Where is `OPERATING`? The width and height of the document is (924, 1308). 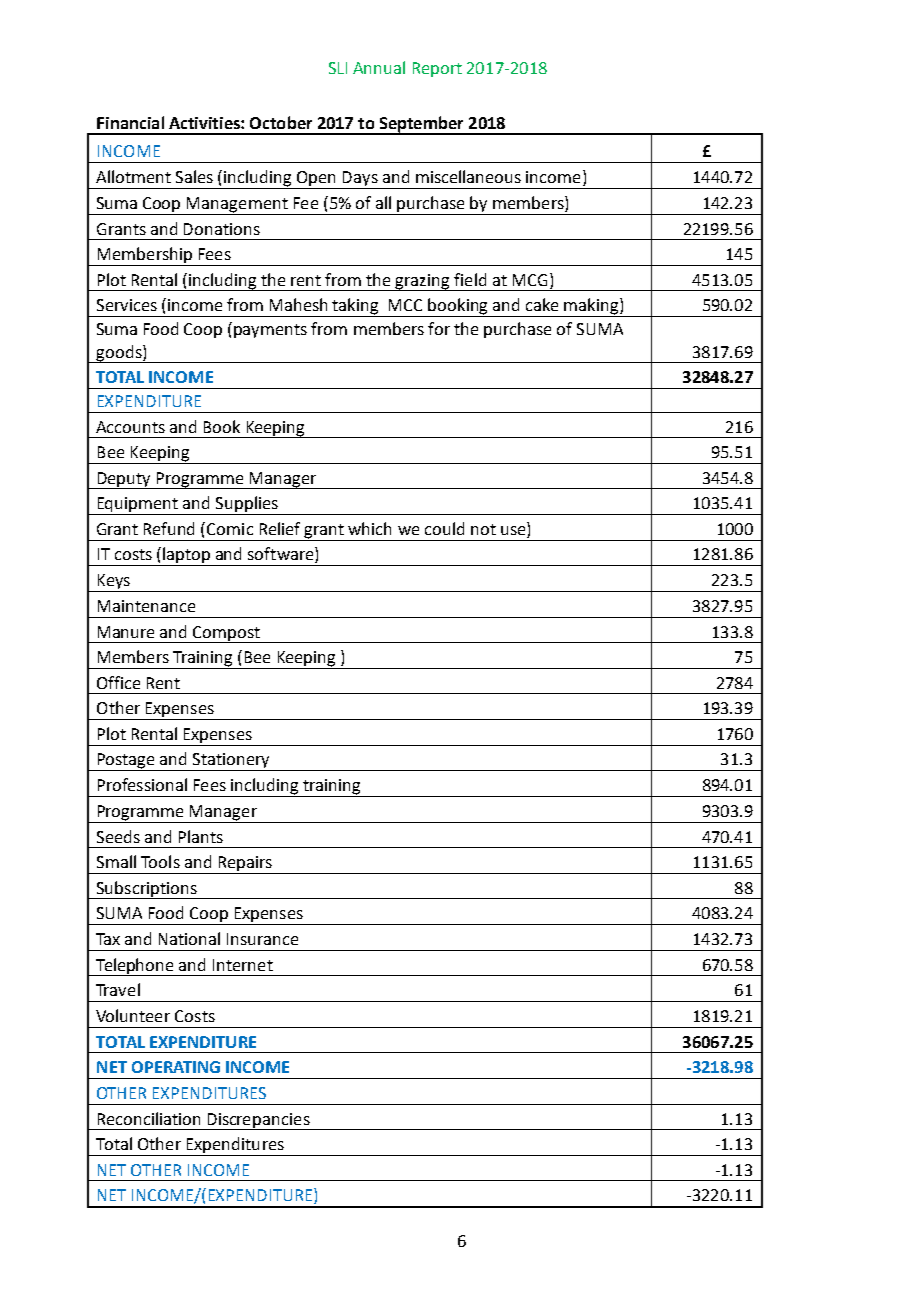
OPERATING is located at coordinates (176, 1067).
